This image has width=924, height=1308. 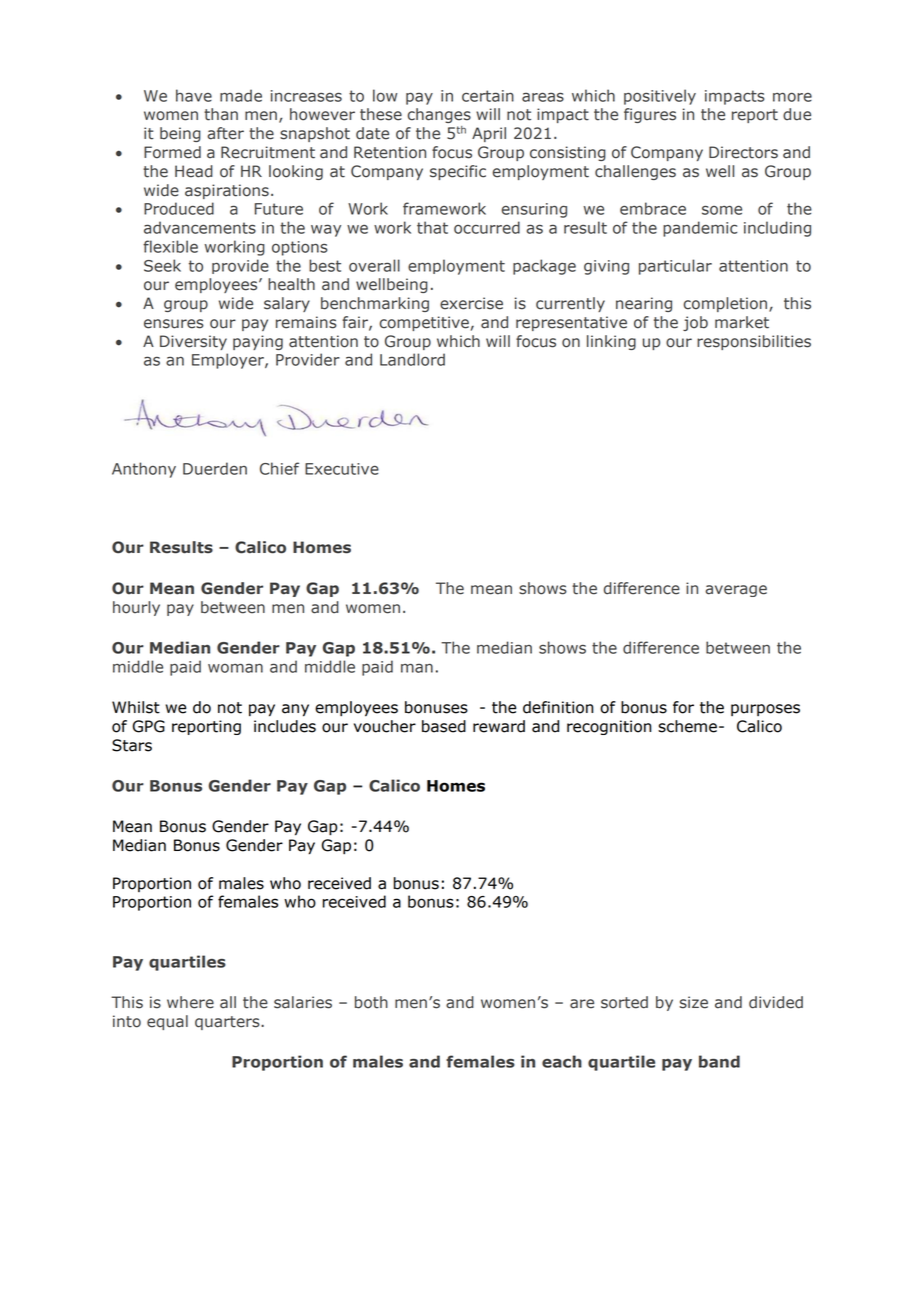 I want to click on than, so click(x=221, y=114).
